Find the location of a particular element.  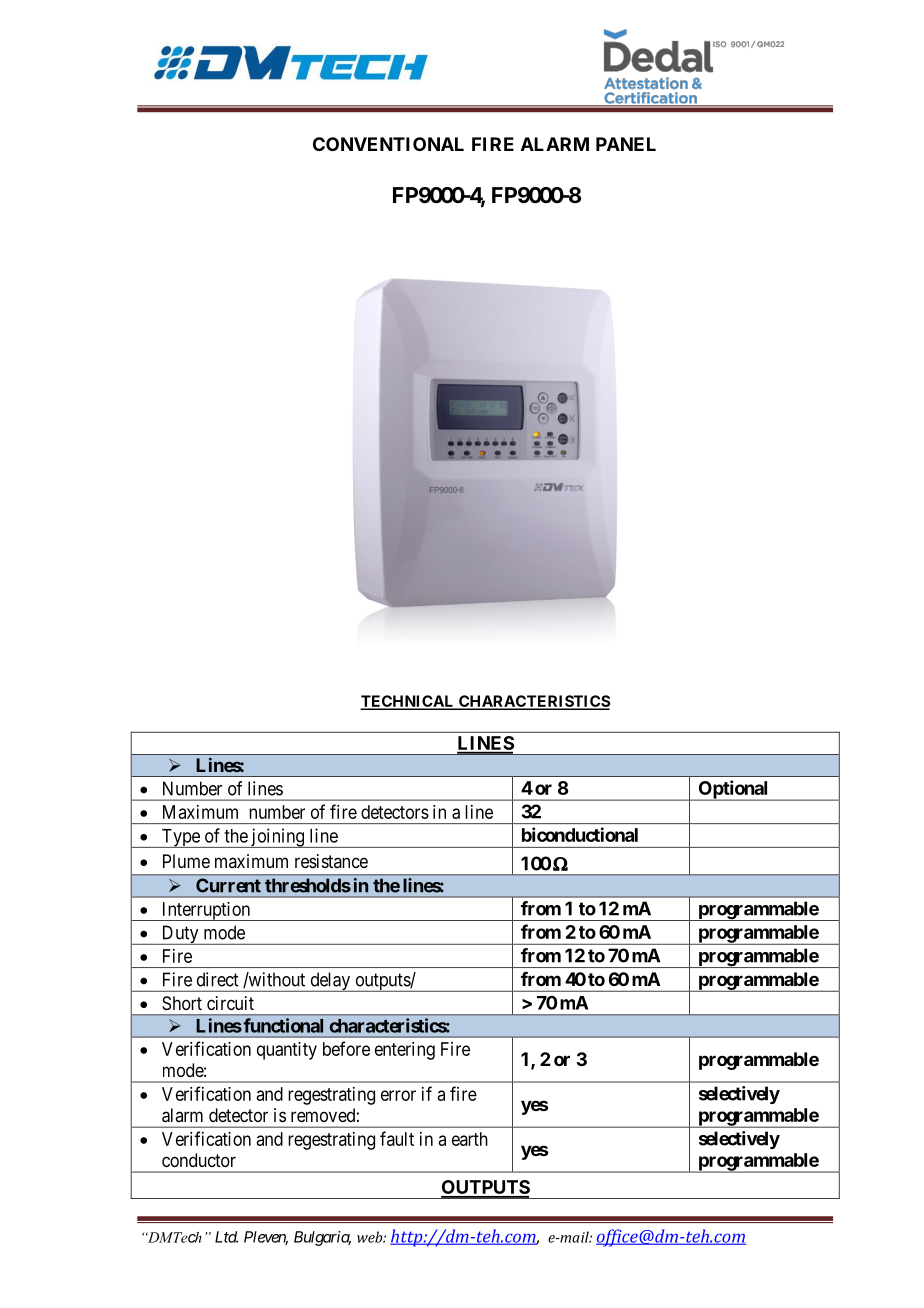

CONVENTIONAL is located at coordinates (388, 144).
